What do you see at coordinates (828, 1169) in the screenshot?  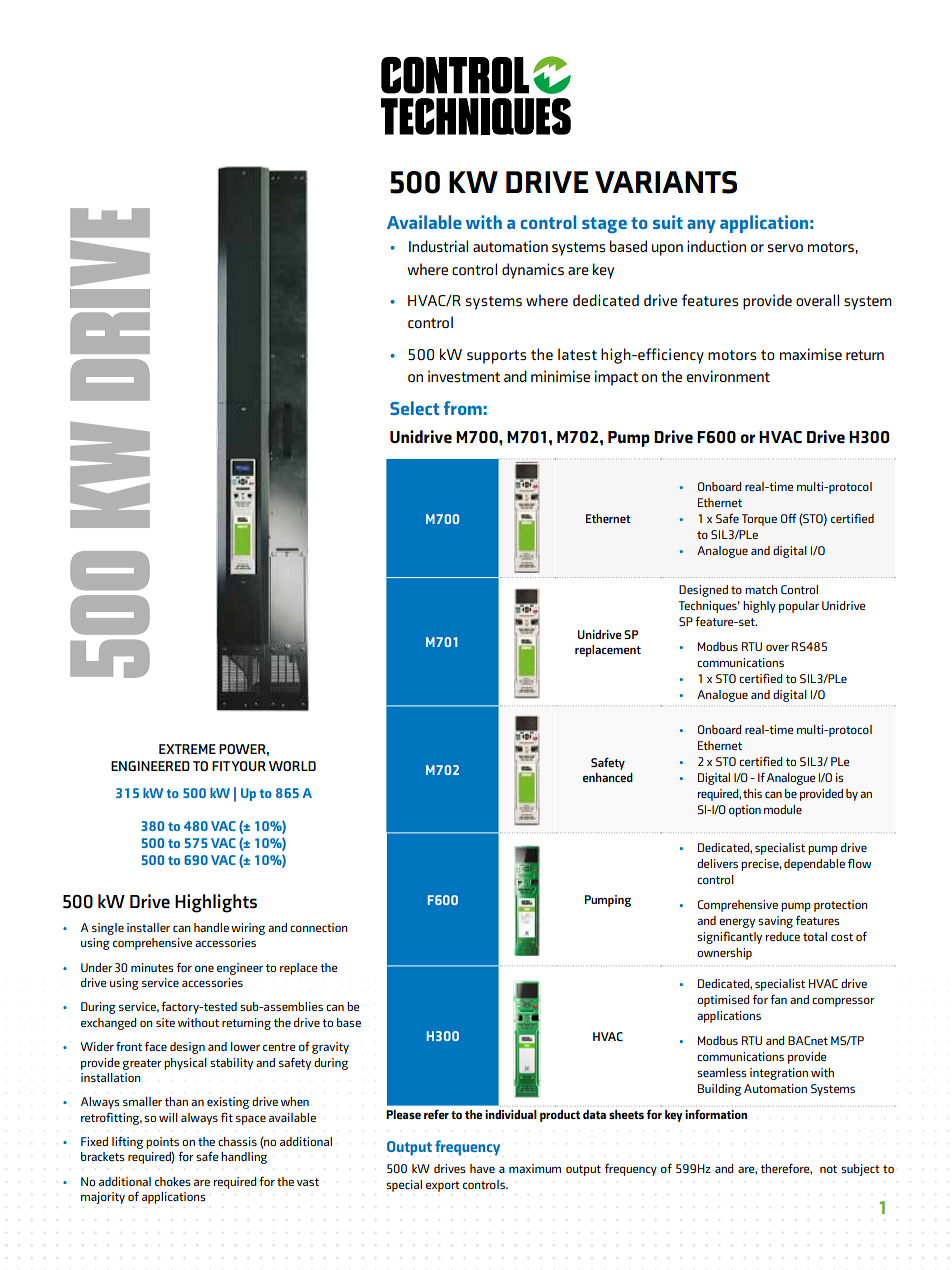 I see `not` at bounding box center [828, 1169].
